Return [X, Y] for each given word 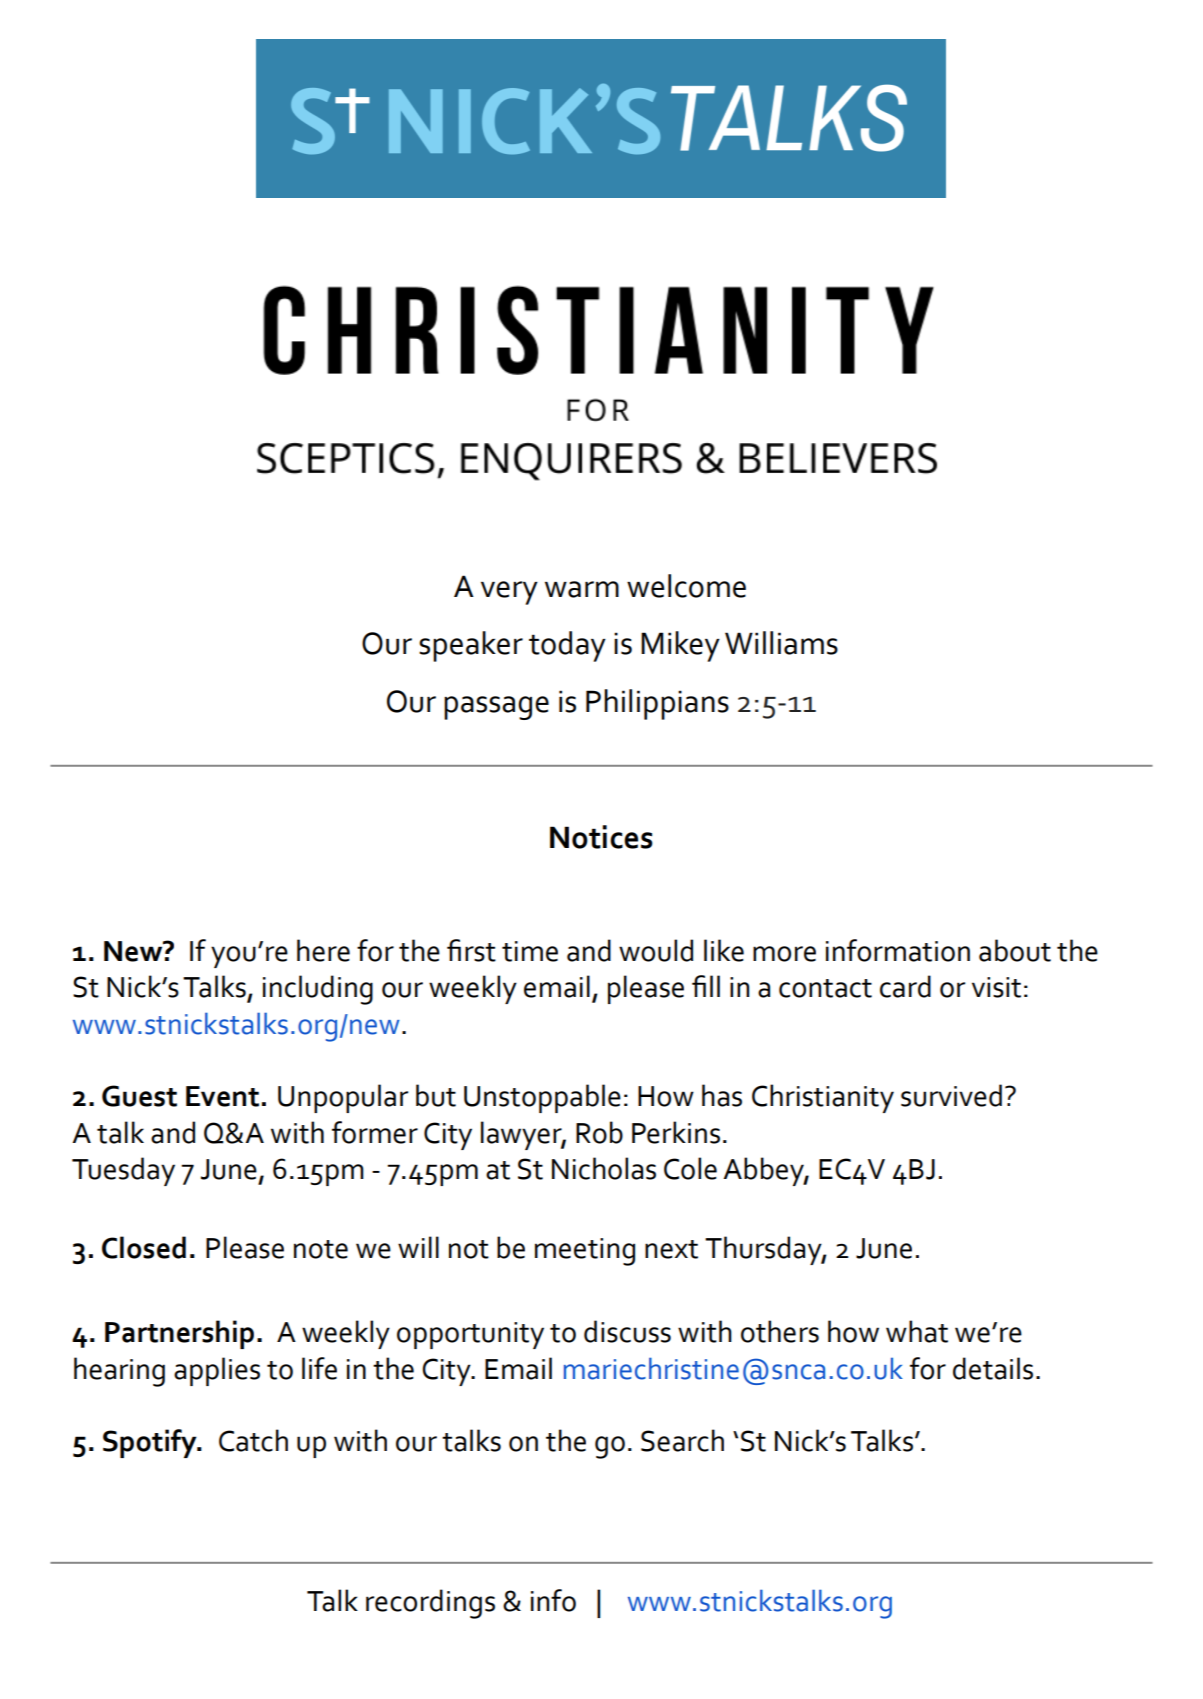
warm [582, 589]
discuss [627, 1331]
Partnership [179, 1334]
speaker [471, 646]
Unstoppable [542, 1098]
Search [682, 1440]
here [323, 950]
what [917, 1331]
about [1015, 950]
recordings [430, 1604]
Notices [601, 837]
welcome [686, 586]
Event [222, 1096]
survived [951, 1095]
